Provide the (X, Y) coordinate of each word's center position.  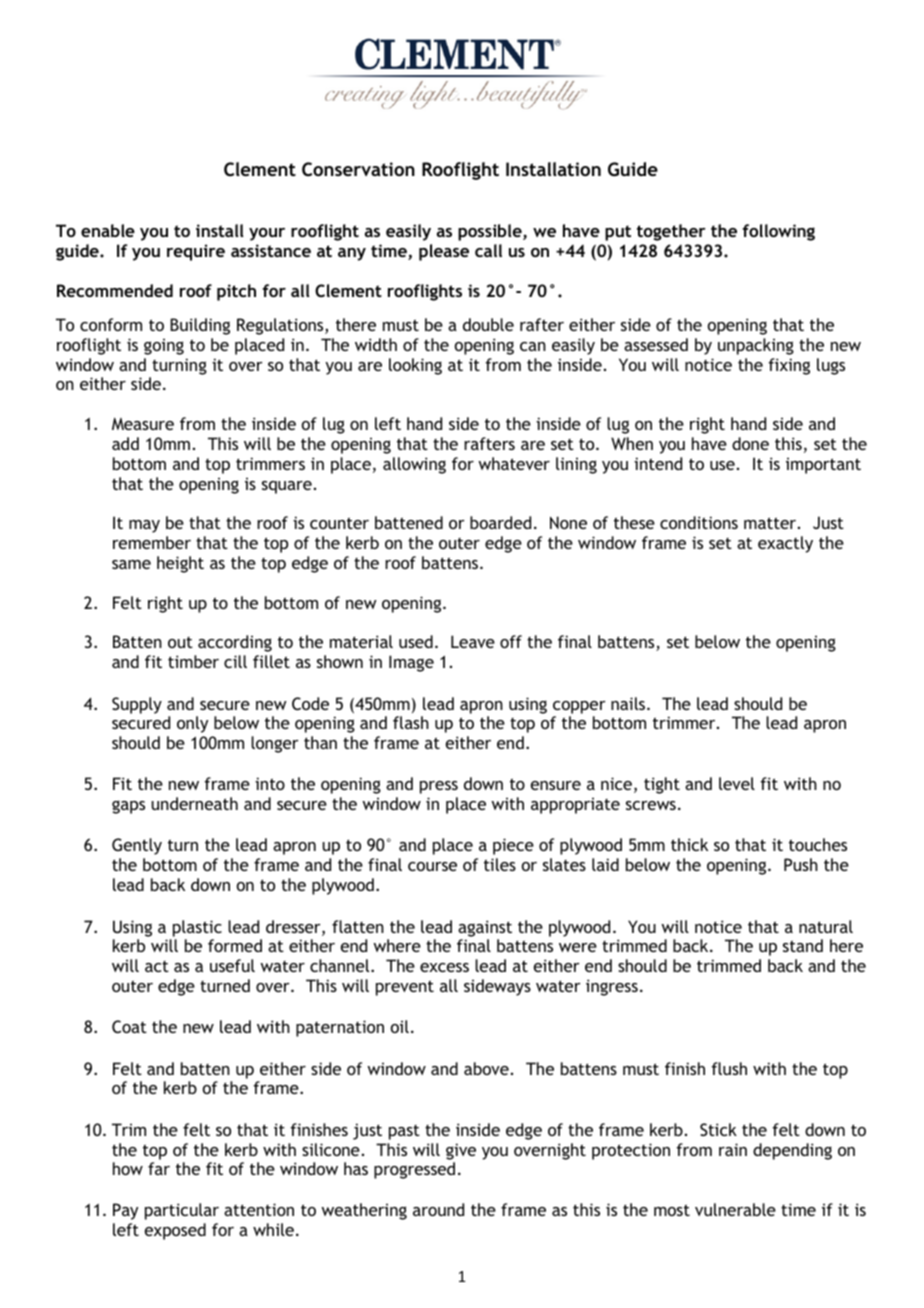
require (196, 252)
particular (182, 1211)
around (438, 1209)
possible (491, 232)
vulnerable (735, 1209)
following (778, 232)
